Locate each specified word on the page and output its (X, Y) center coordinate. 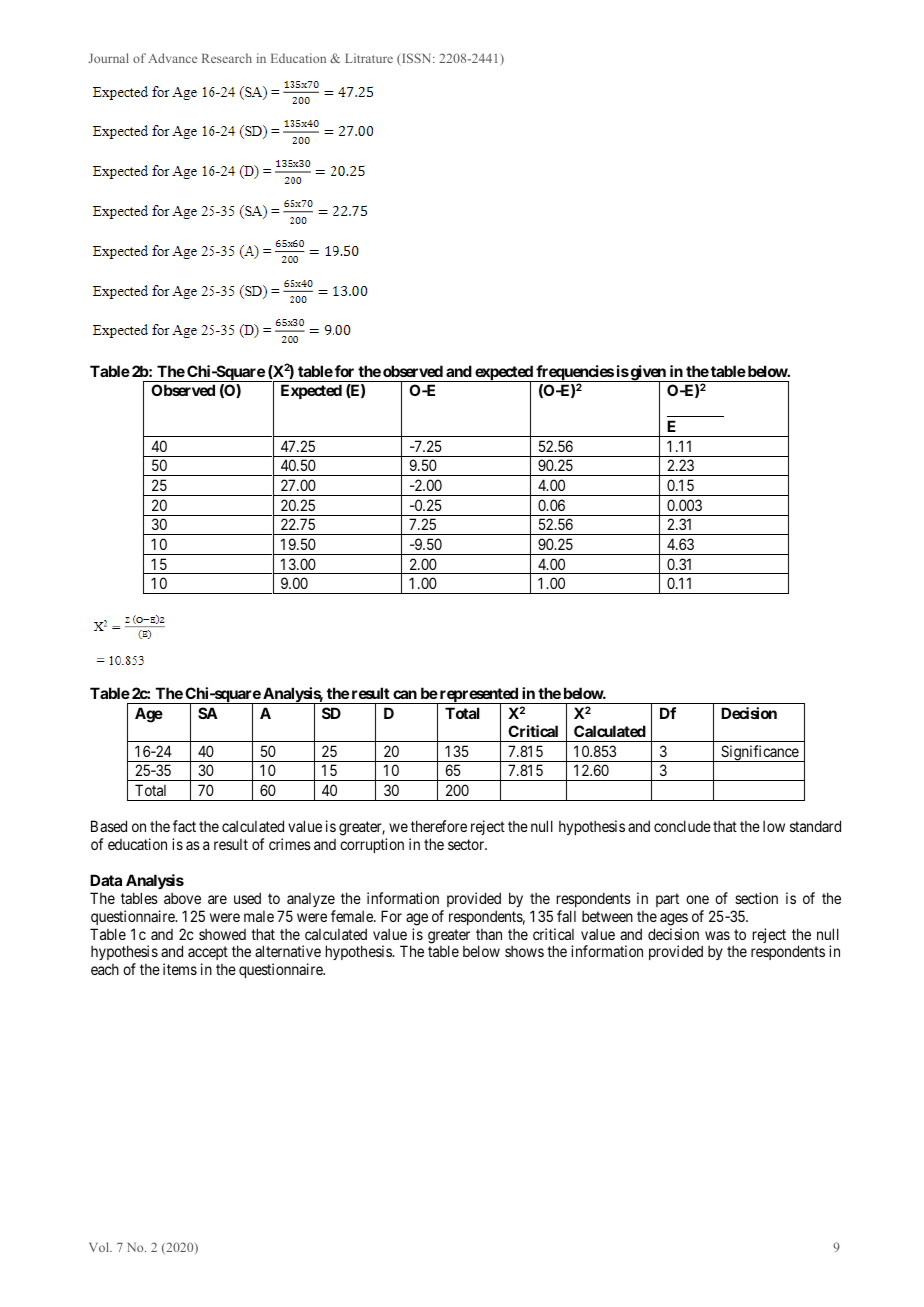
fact (184, 826)
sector (467, 844)
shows (524, 951)
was (717, 935)
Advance (172, 58)
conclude (682, 826)
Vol (100, 1247)
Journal (108, 58)
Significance (759, 753)
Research (227, 58)
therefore (439, 826)
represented (479, 696)
